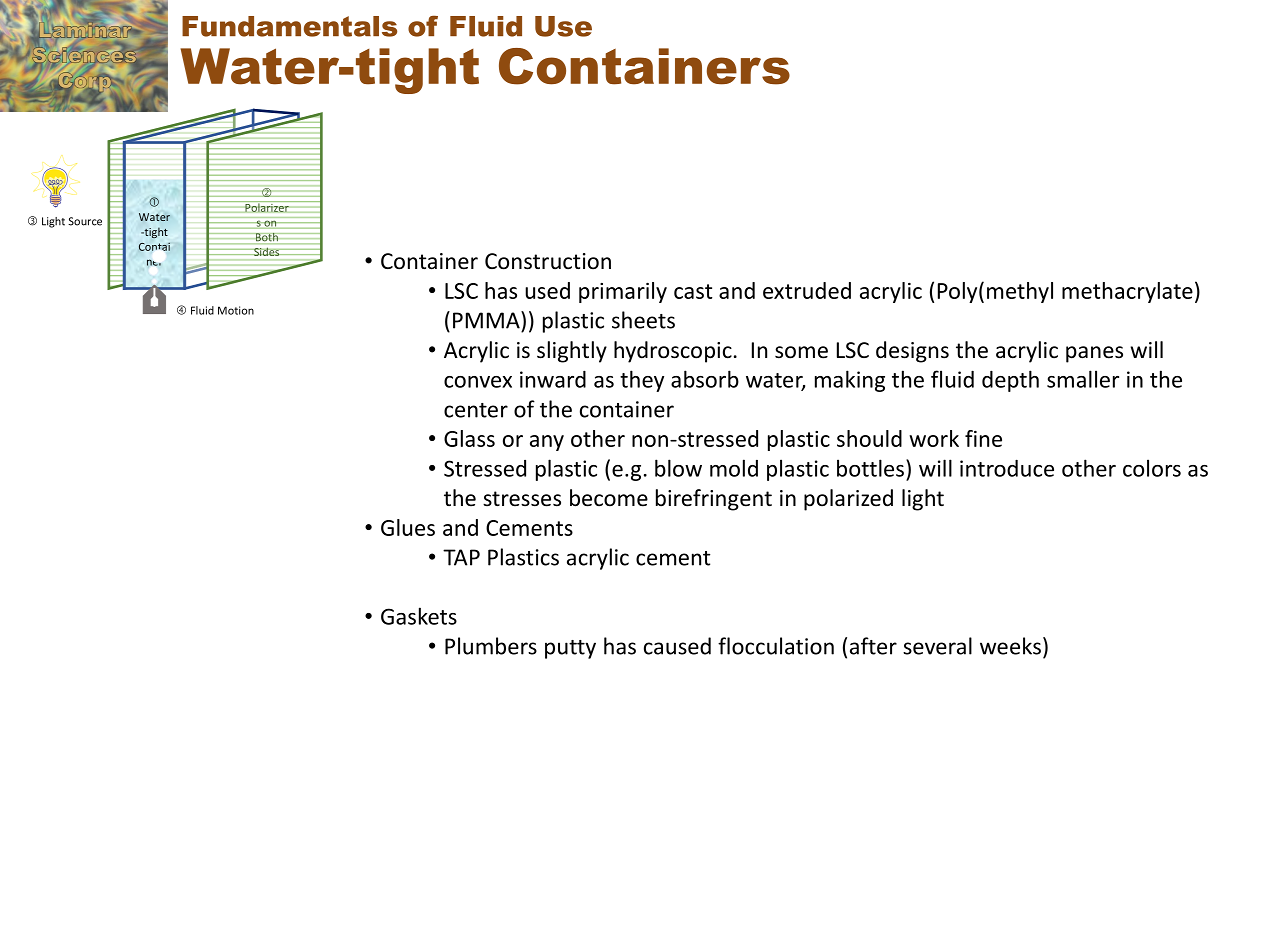  Describe the element at coordinates (469, 438) in the screenshot. I see `Glass` at that location.
